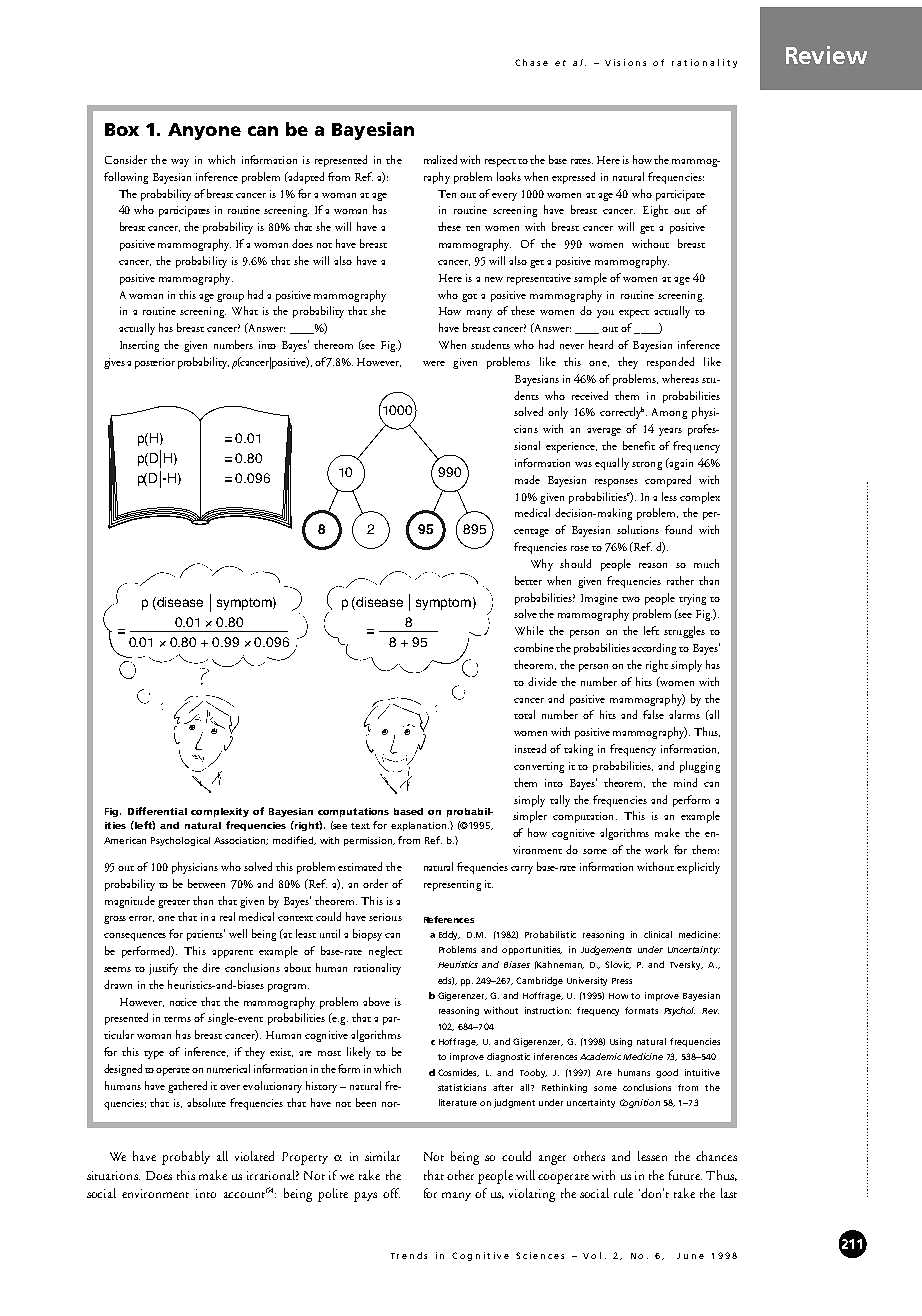  What do you see at coordinates (670, 363) in the image?
I see `responded` at bounding box center [670, 363].
